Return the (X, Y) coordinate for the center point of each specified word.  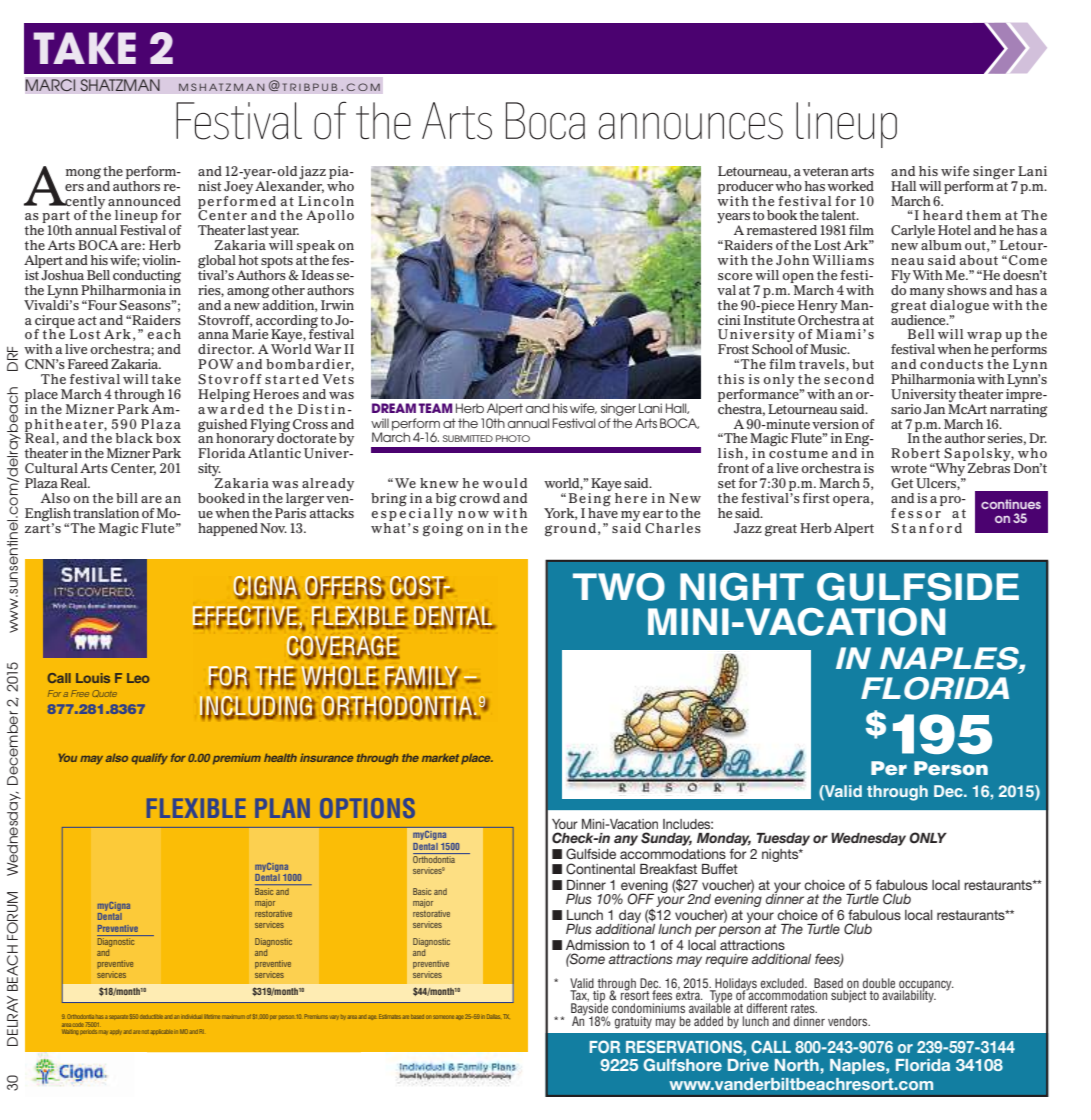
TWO (619, 587)
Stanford (926, 528)
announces (691, 126)
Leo (138, 678)
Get (902, 483)
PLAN (282, 808)
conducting (147, 278)
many (927, 293)
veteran (826, 171)
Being (589, 499)
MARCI (50, 85)
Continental (600, 869)
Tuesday (783, 839)
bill (127, 498)
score (735, 276)
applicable (162, 1032)
